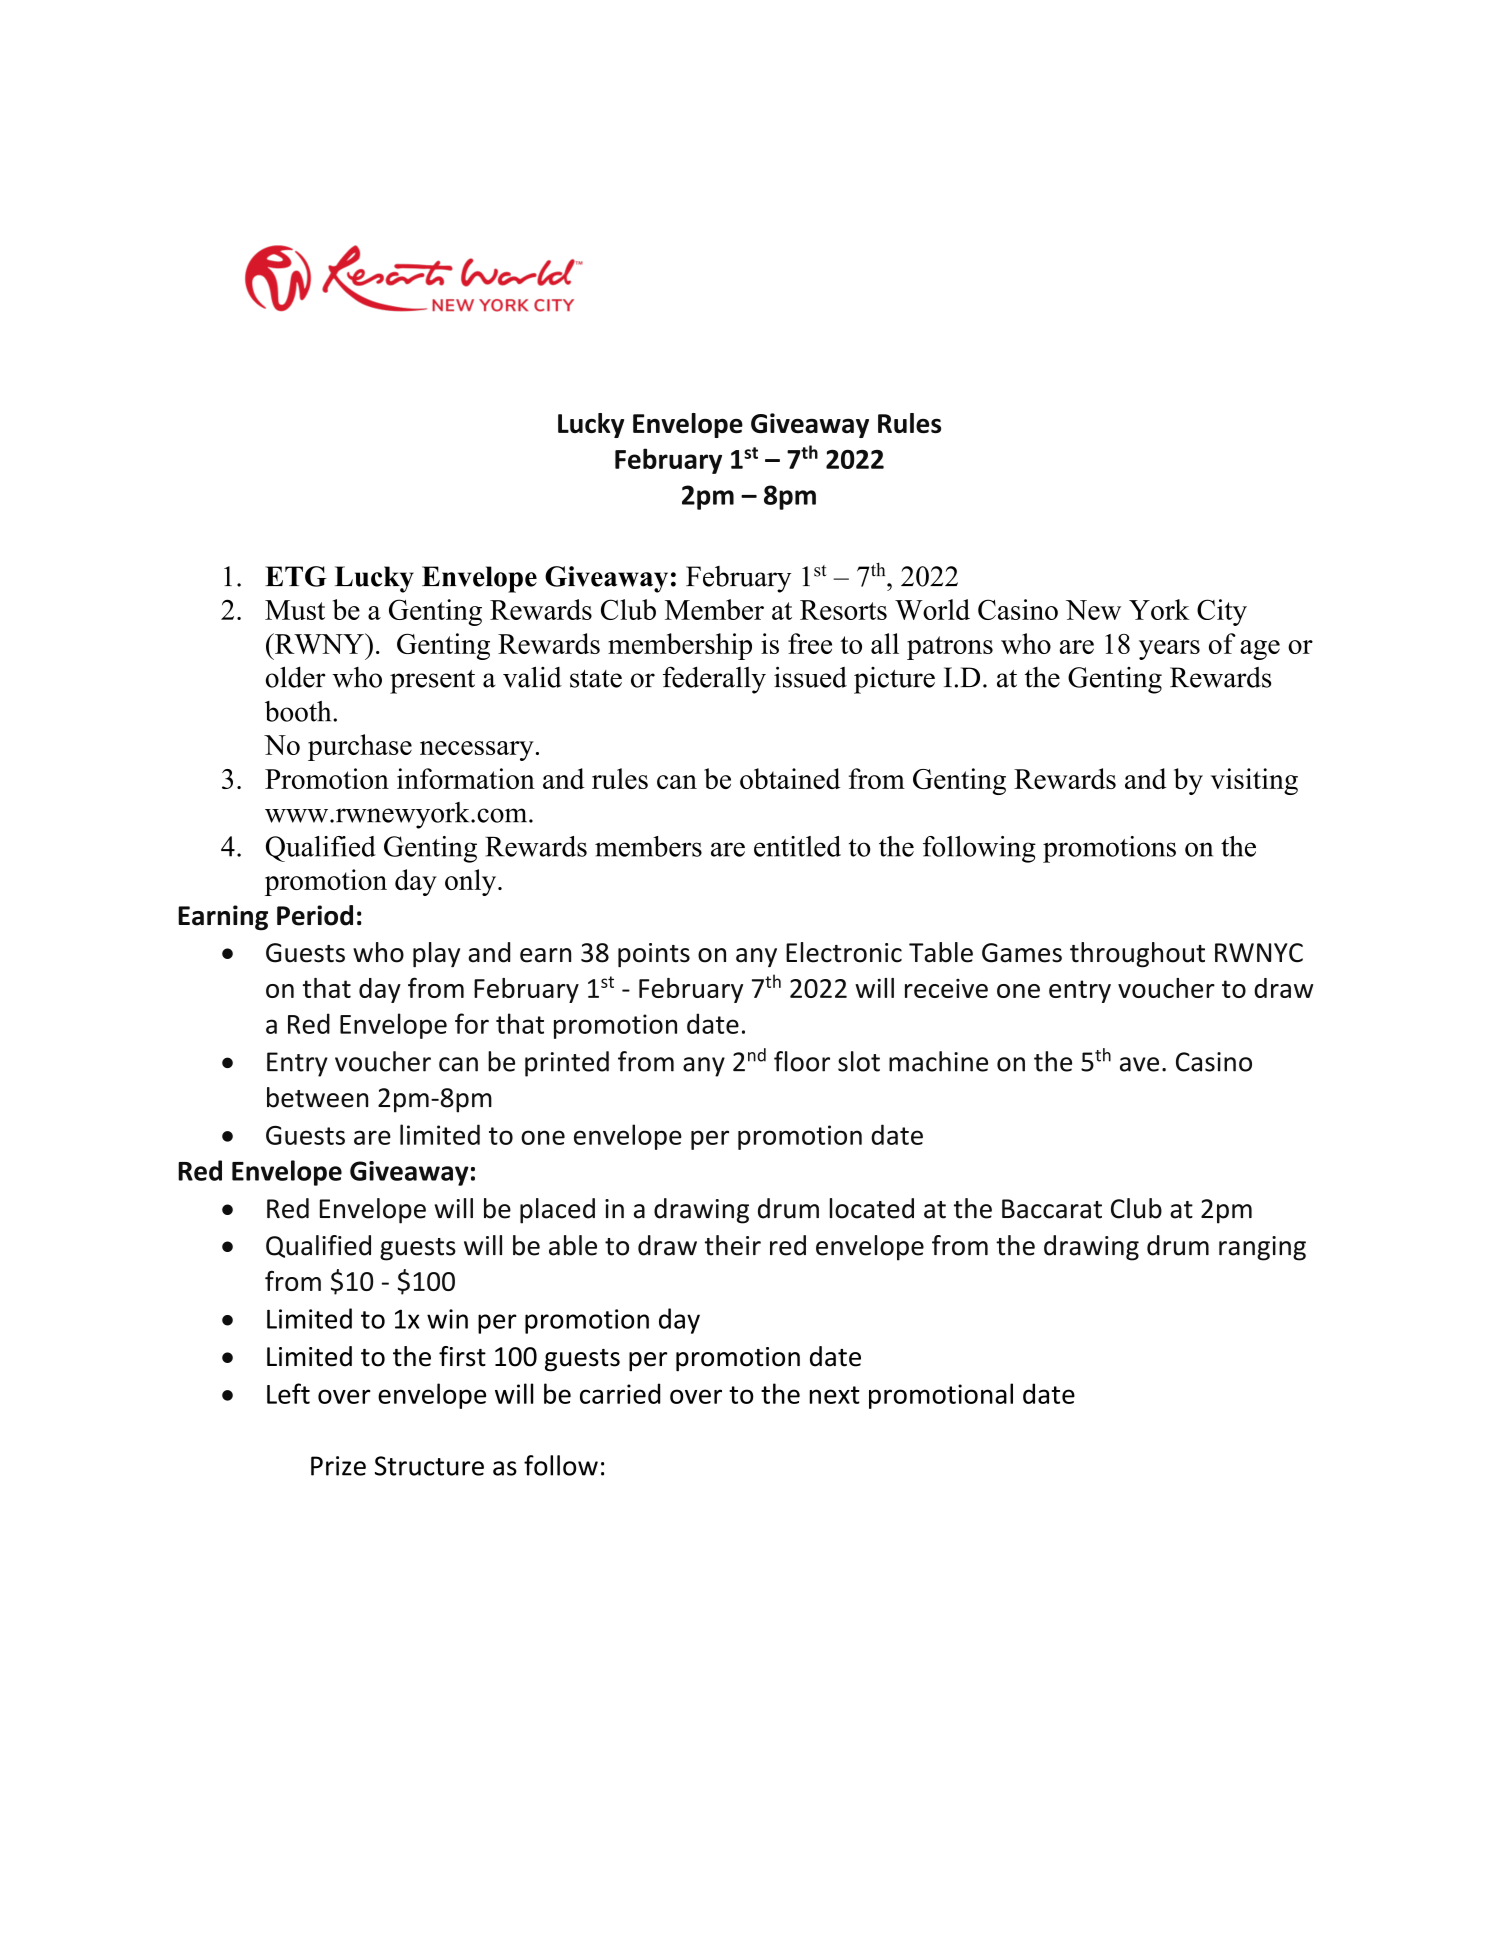  Describe the element at coordinates (1262, 1248) in the screenshot. I see `ranging` at that location.
